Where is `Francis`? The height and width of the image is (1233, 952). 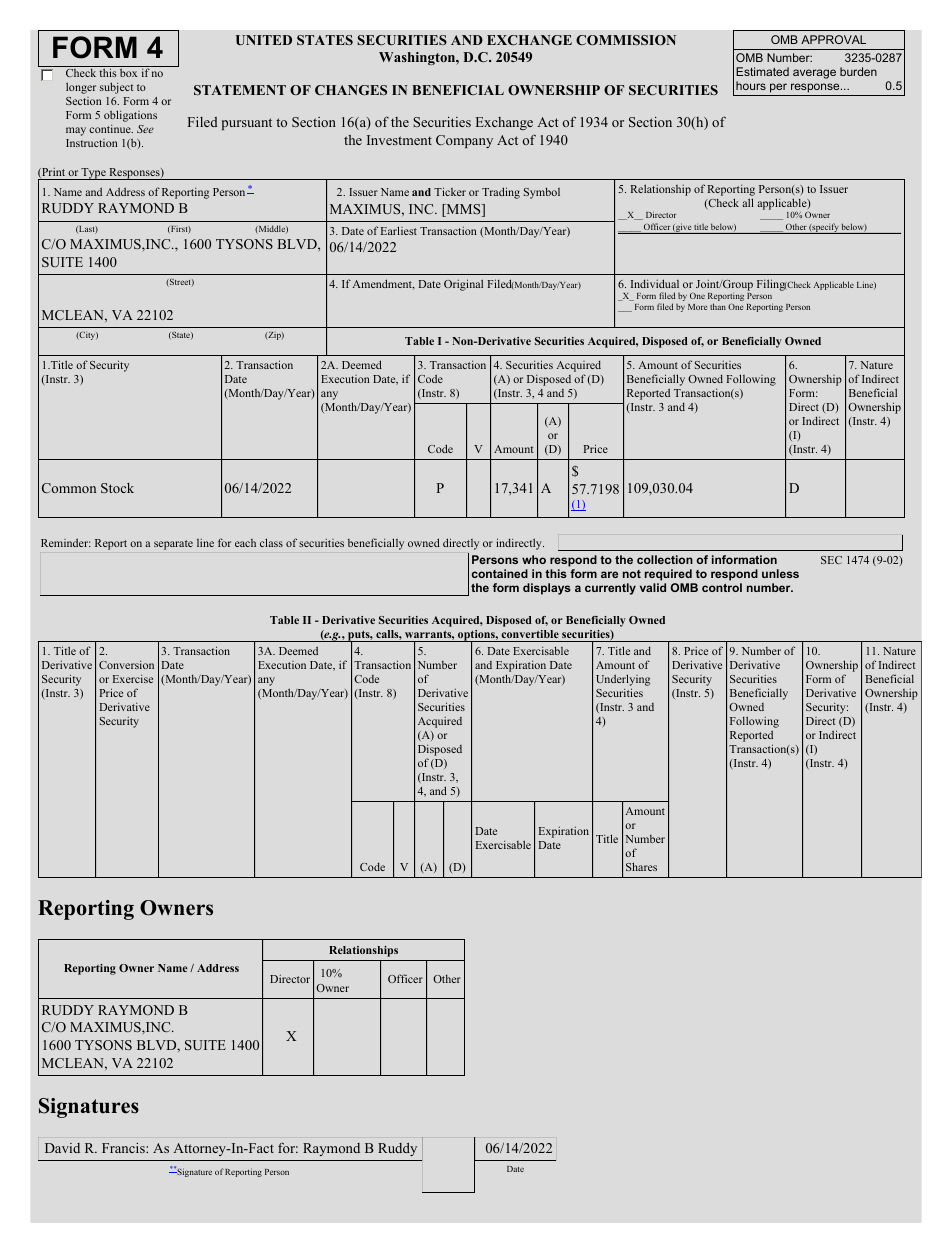
Francis is located at coordinates (124, 1148).
